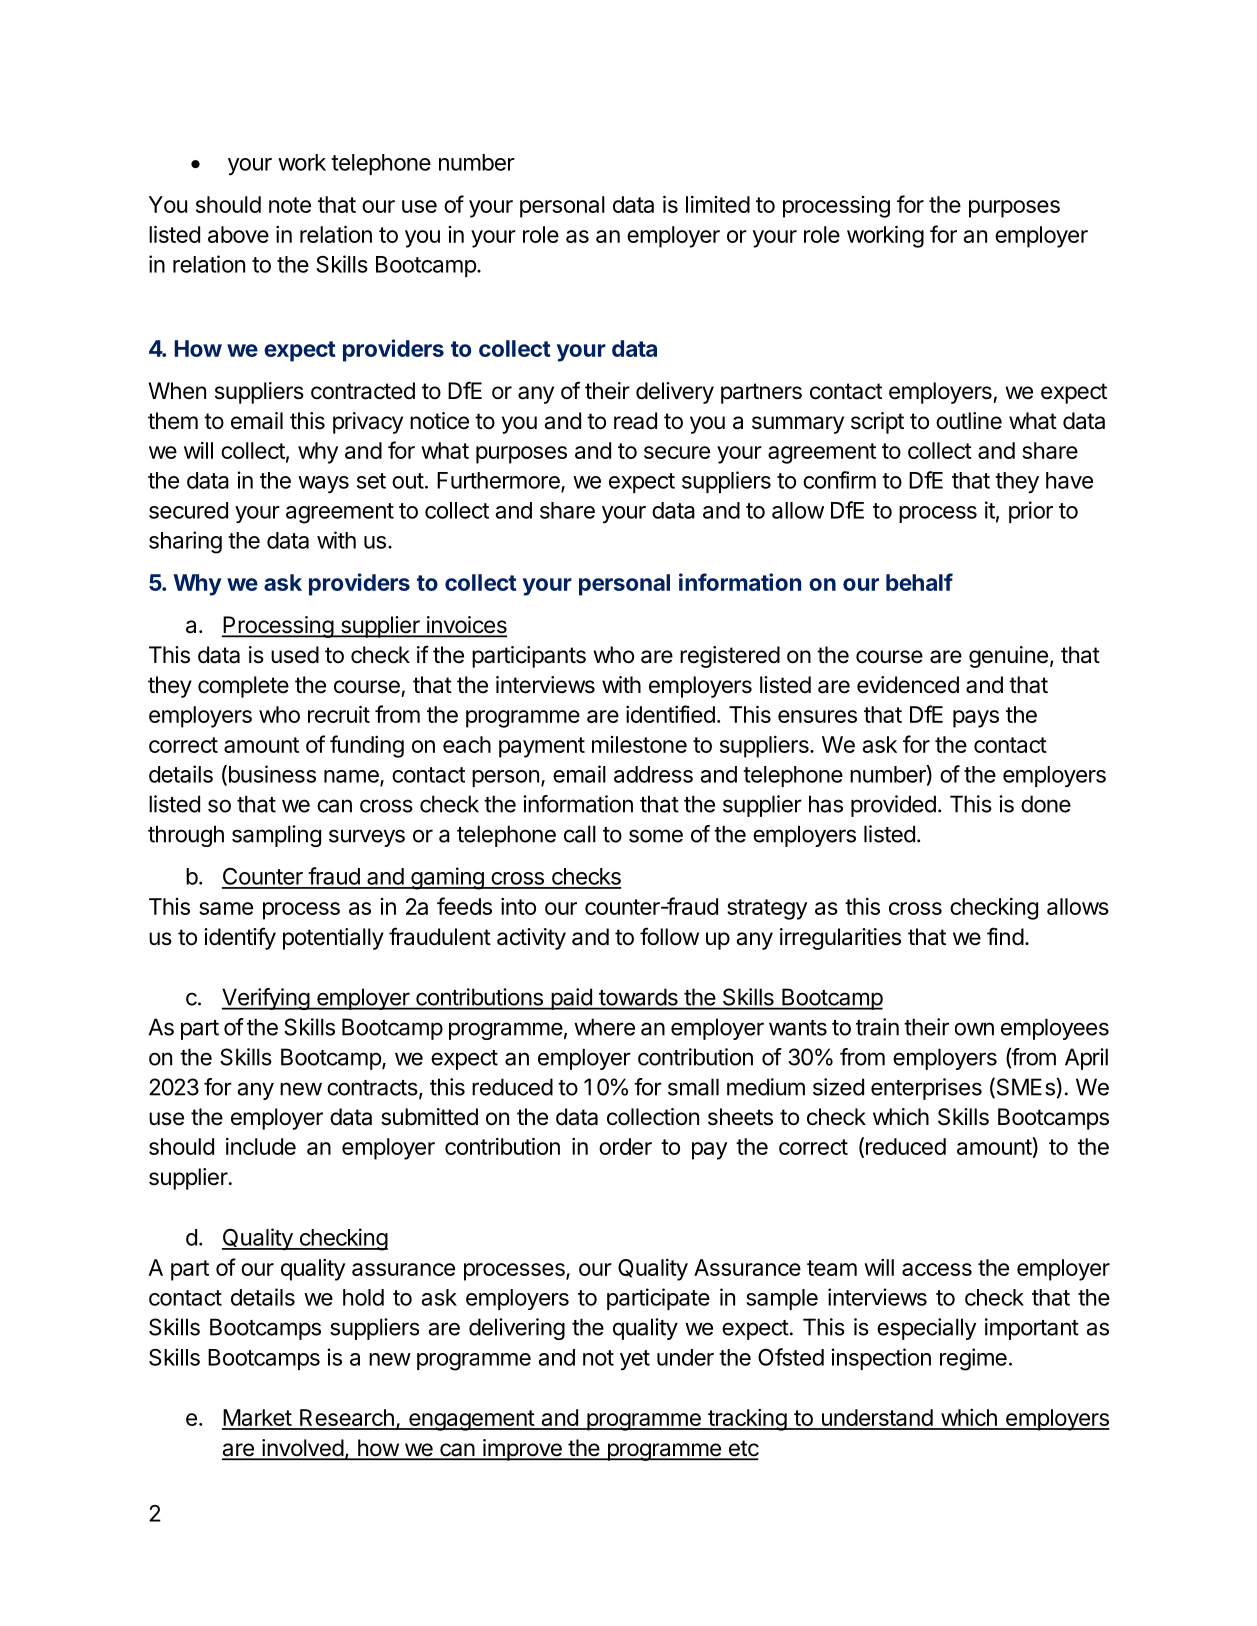  Describe the element at coordinates (1046, 804) in the screenshot. I see `done` at that location.
